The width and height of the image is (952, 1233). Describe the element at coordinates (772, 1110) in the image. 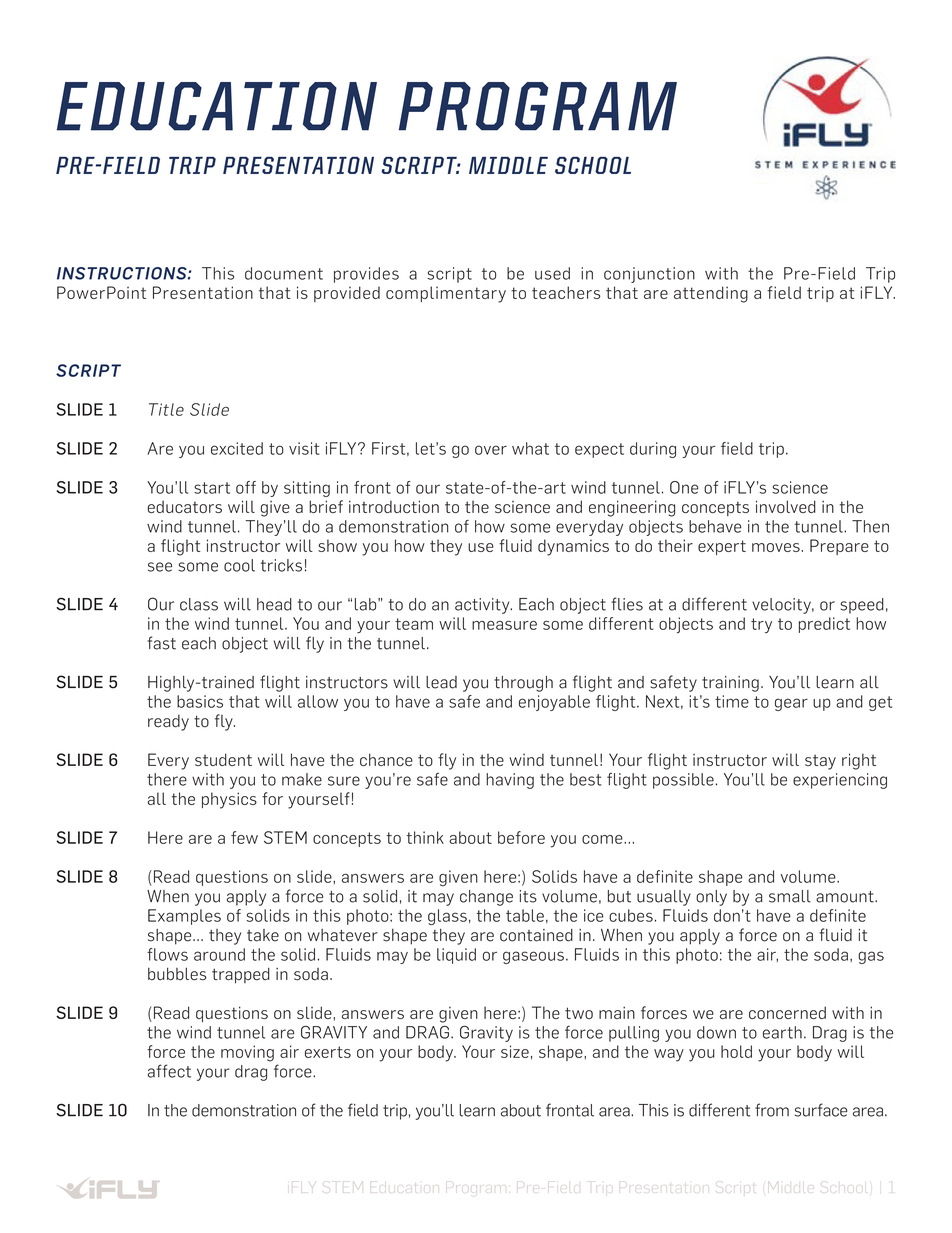

I see `from` at that location.
